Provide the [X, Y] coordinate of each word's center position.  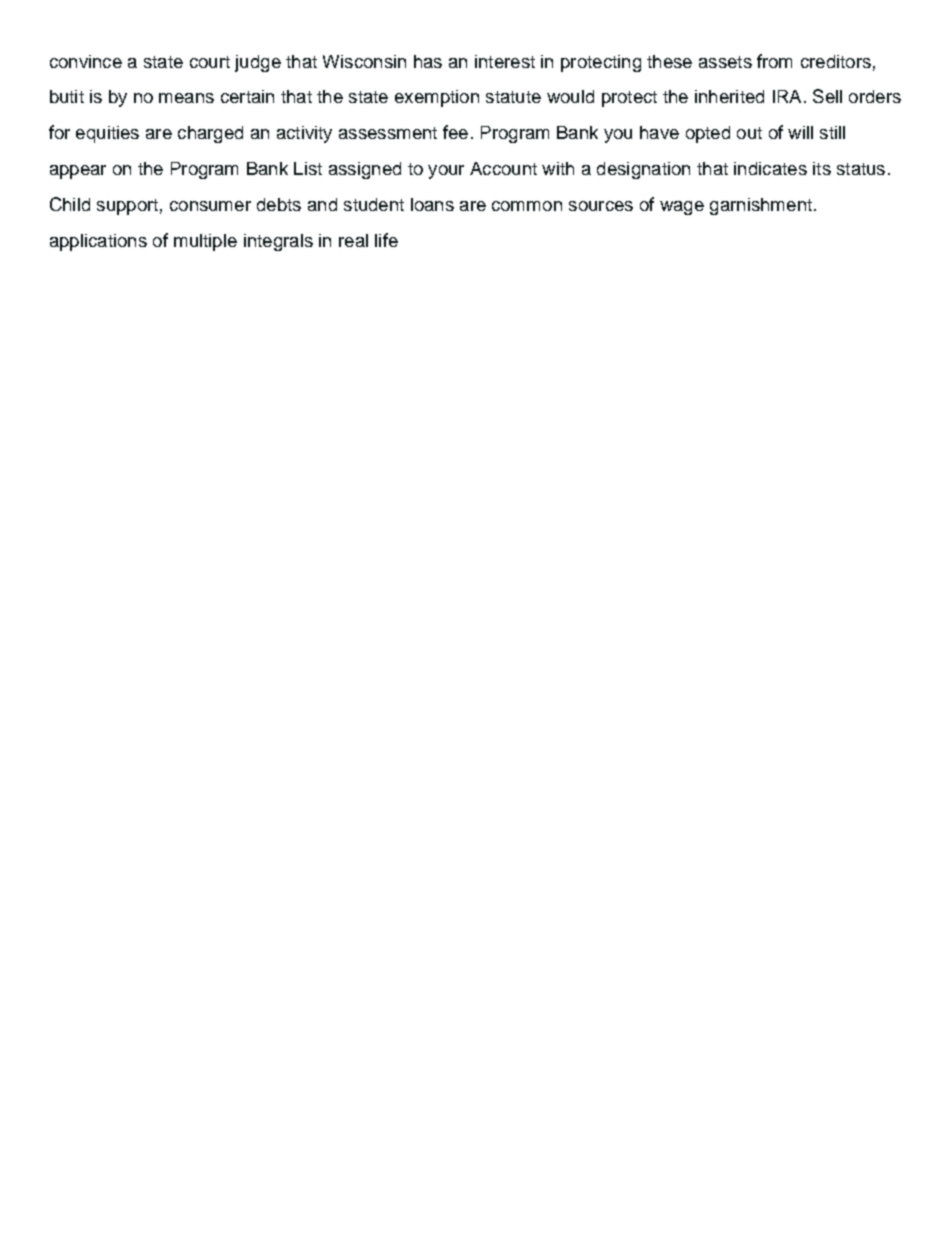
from [774, 61]
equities [107, 134]
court [210, 62]
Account [503, 168]
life [386, 240]
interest [505, 61]
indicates [770, 168]
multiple [205, 242]
